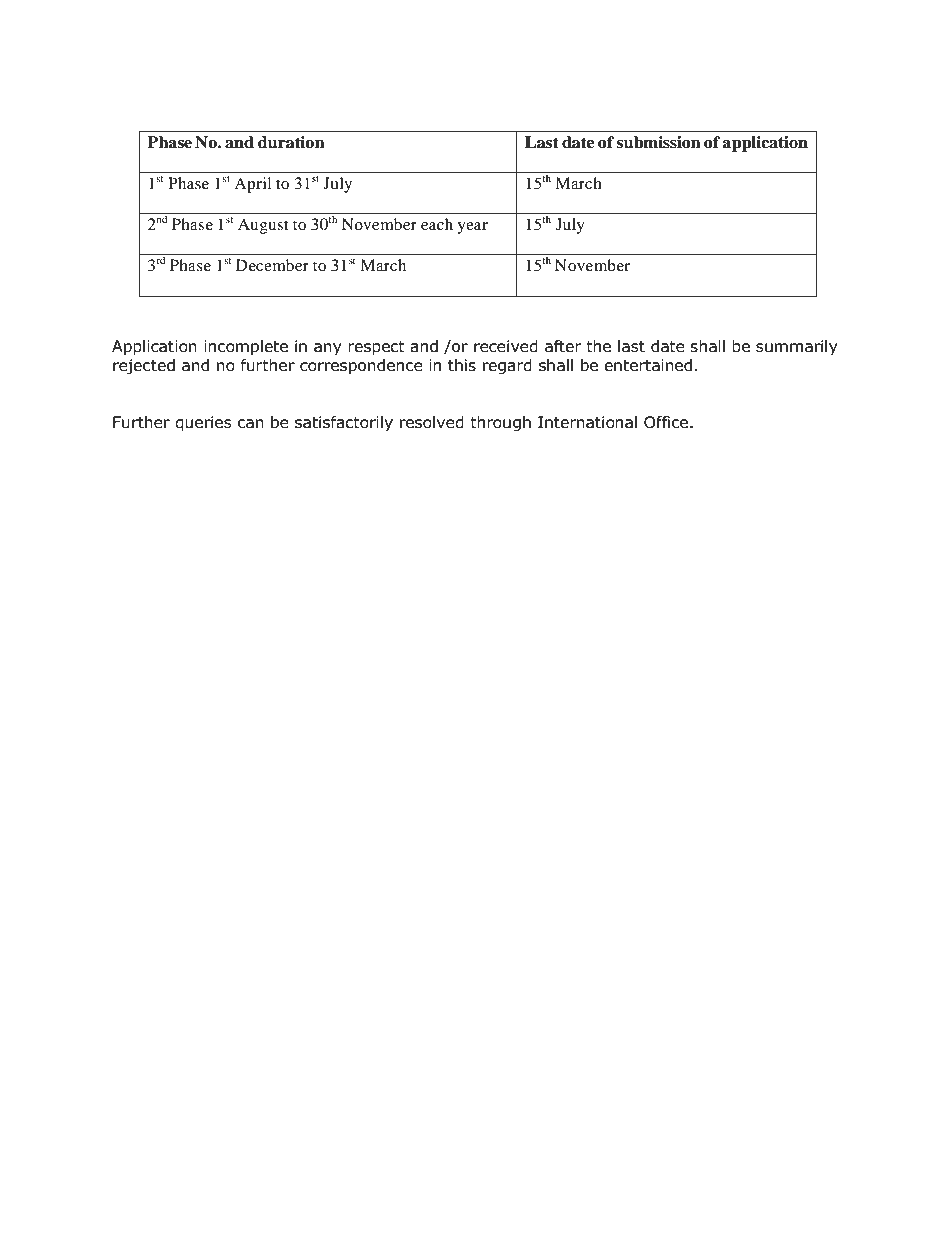 Image resolution: width=952 pixels, height=1233 pixels. I want to click on queries, so click(203, 424).
